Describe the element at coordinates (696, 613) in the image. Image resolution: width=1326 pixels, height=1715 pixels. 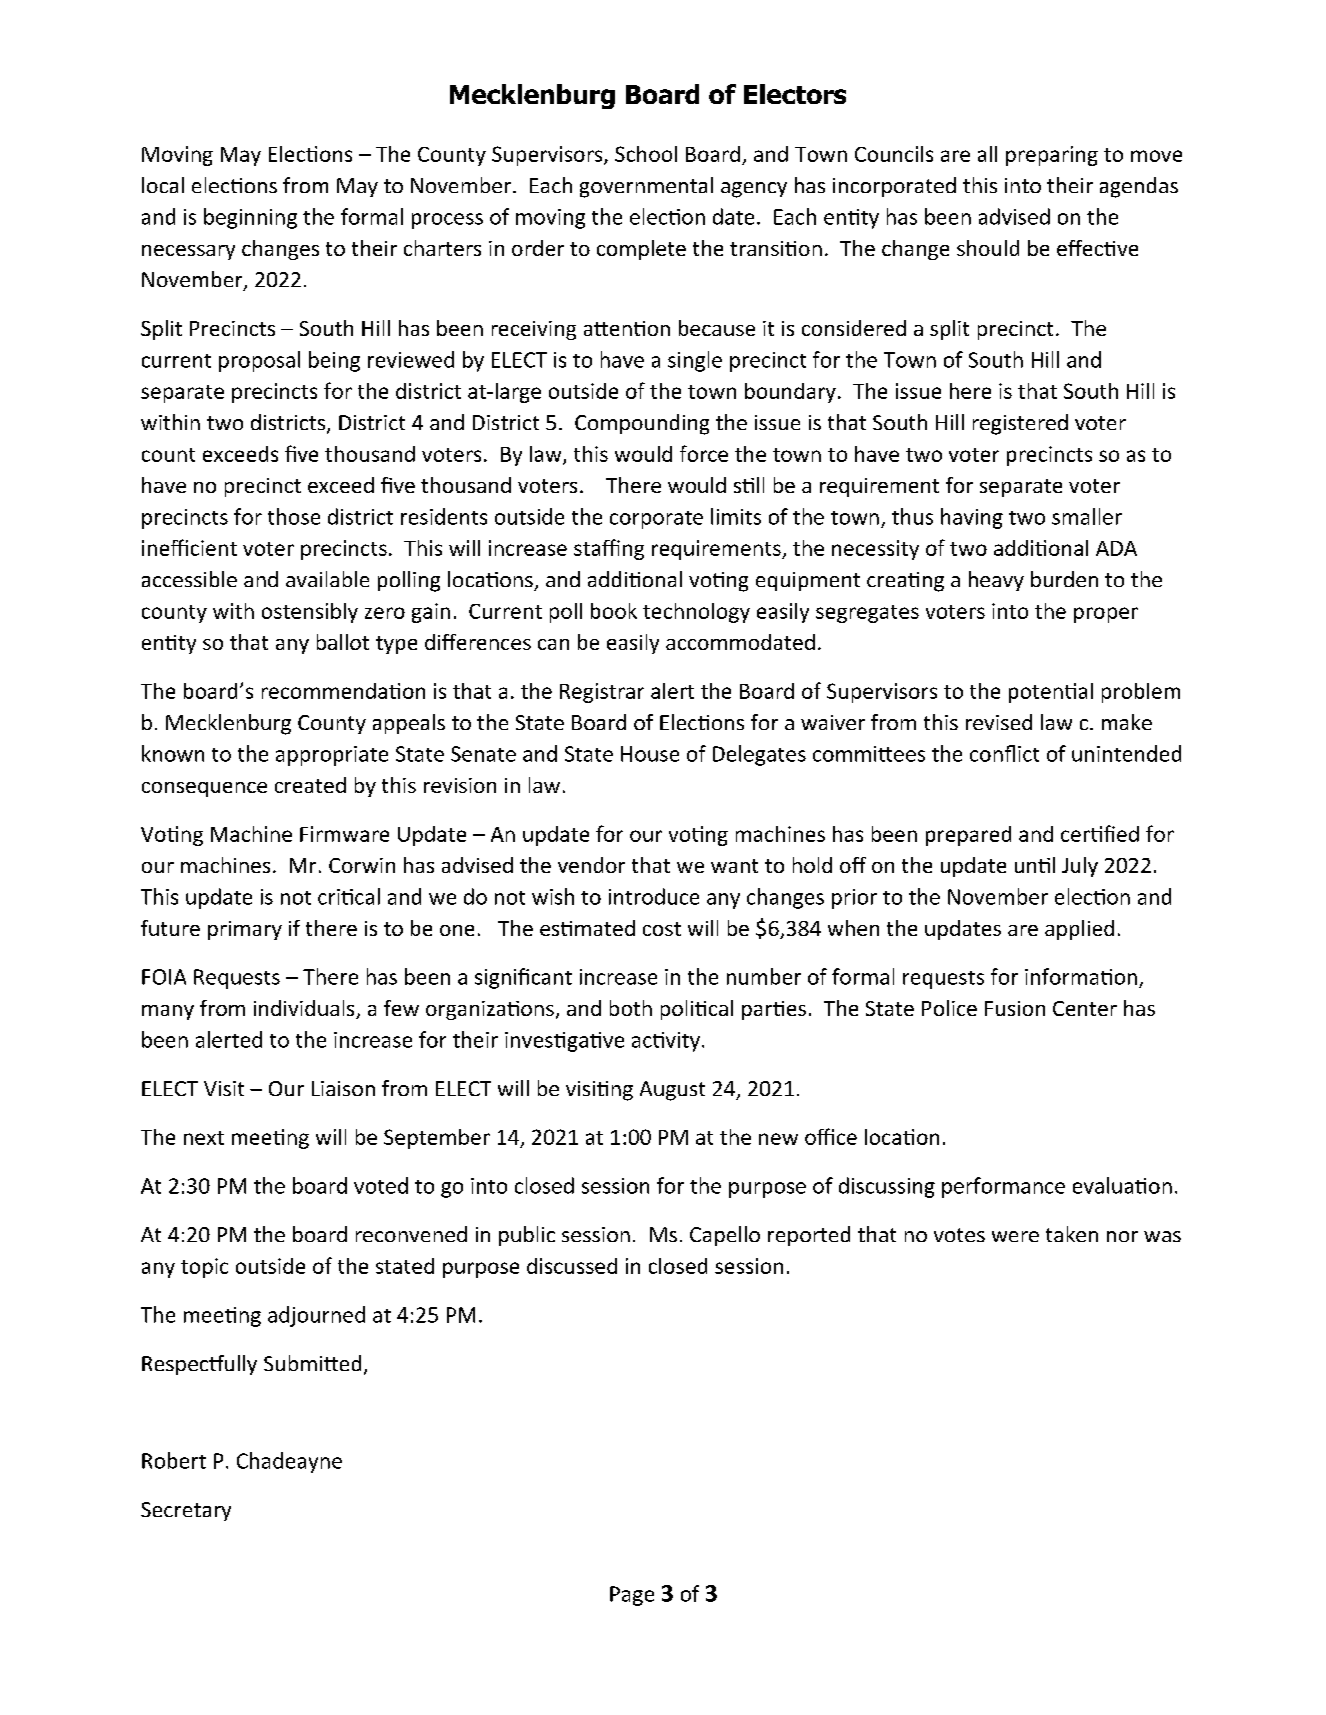
I see `technology` at that location.
